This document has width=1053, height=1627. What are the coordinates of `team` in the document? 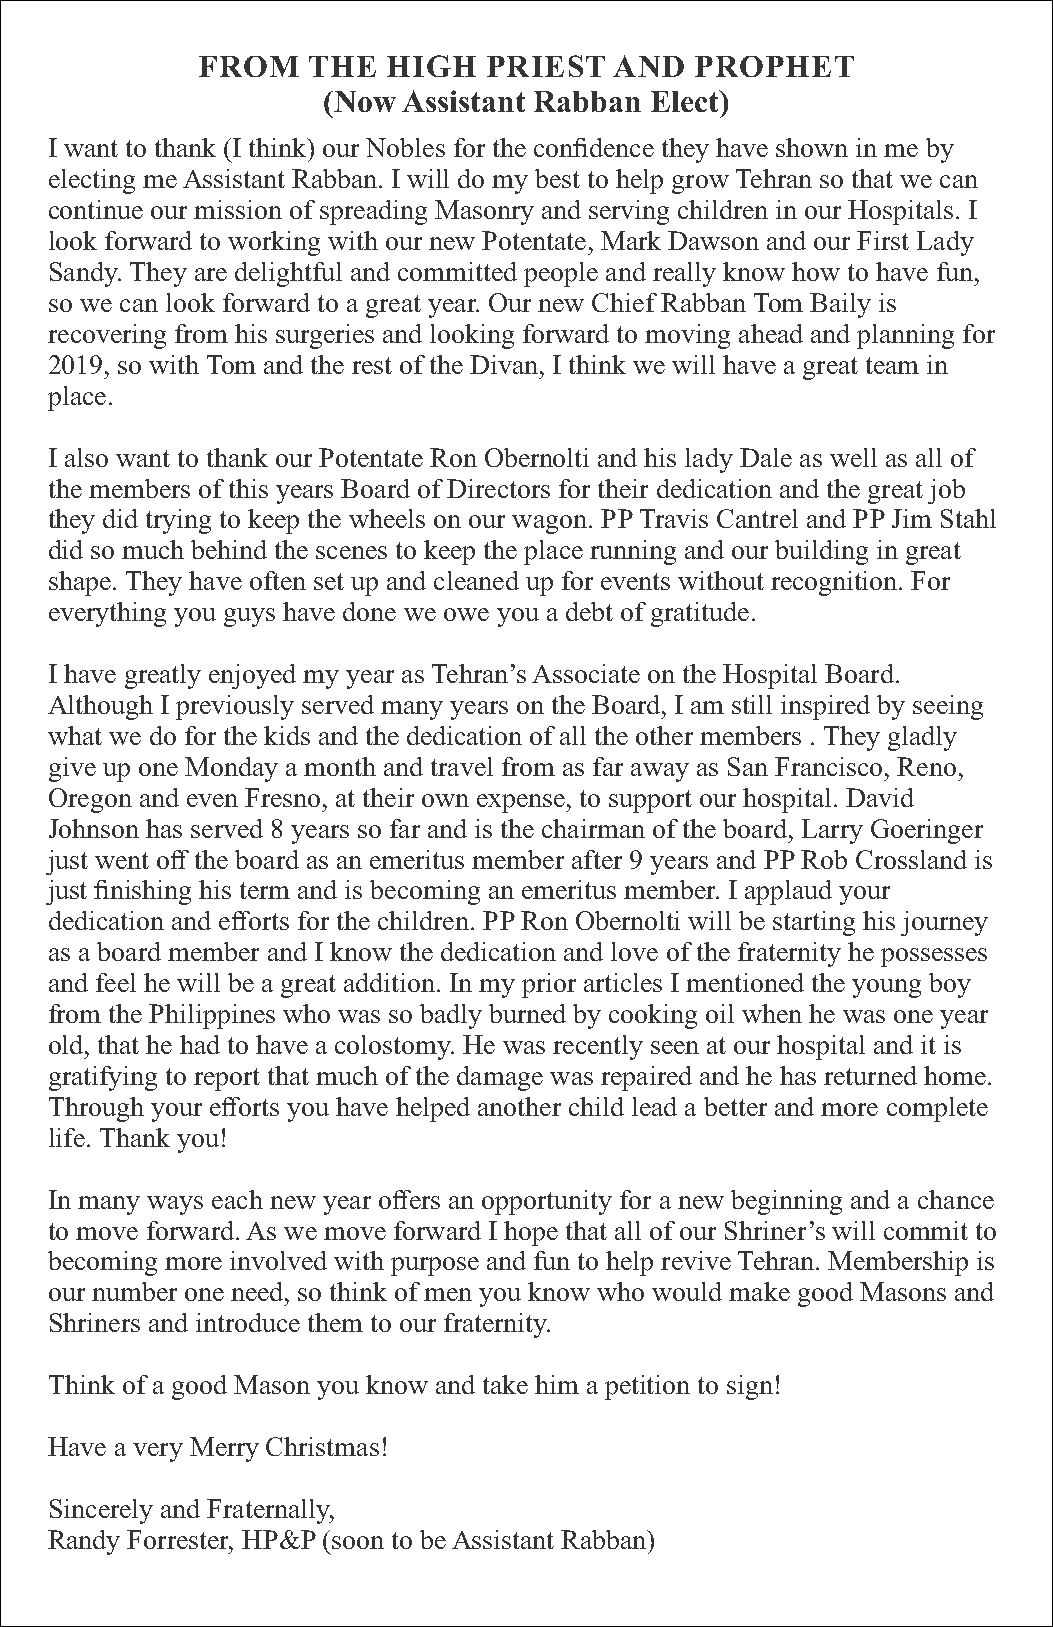 It's located at (892, 365).
